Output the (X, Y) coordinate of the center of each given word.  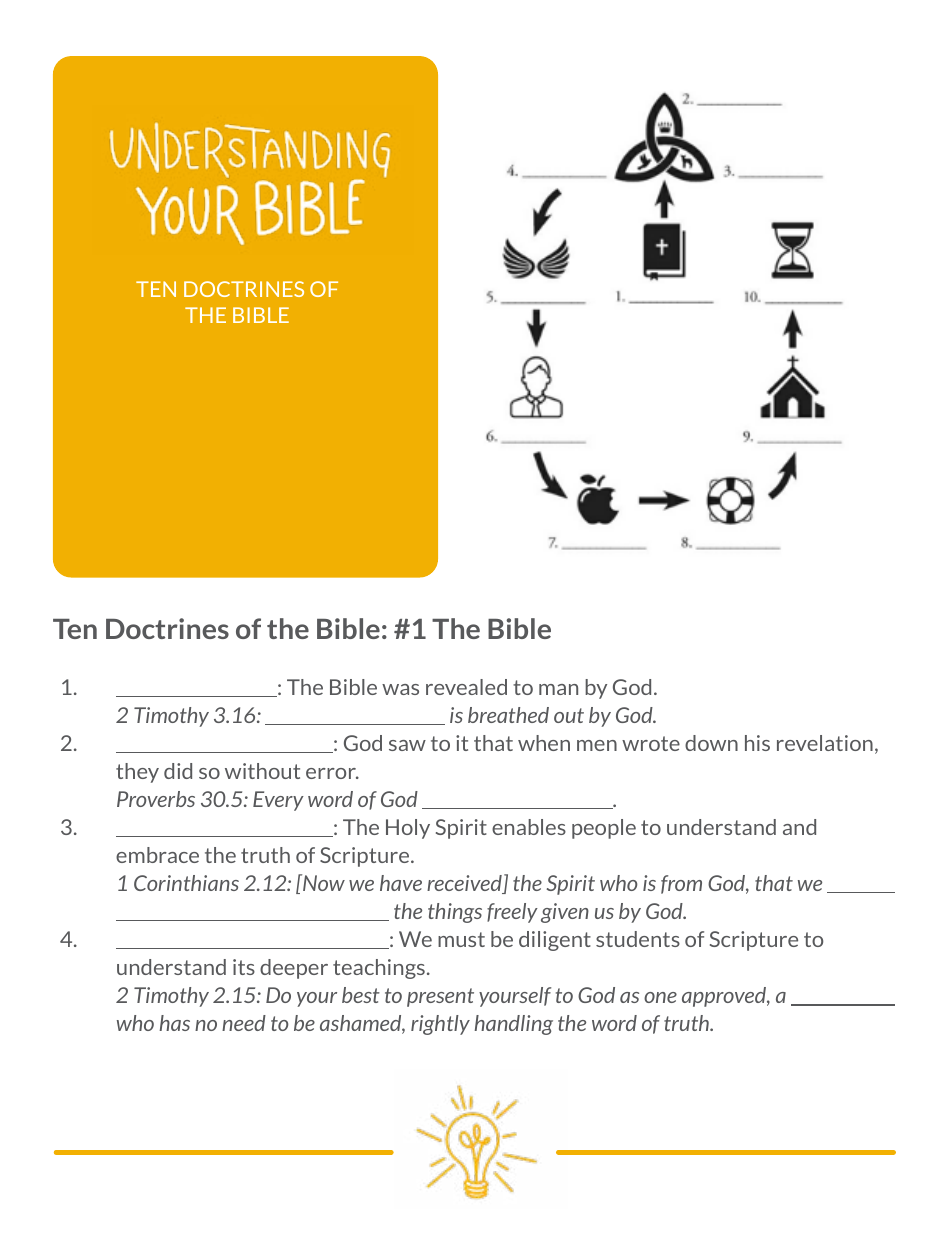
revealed (466, 687)
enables (529, 827)
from (681, 884)
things (455, 913)
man (558, 689)
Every (278, 801)
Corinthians (186, 883)
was (400, 689)
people (604, 829)
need (244, 1023)
